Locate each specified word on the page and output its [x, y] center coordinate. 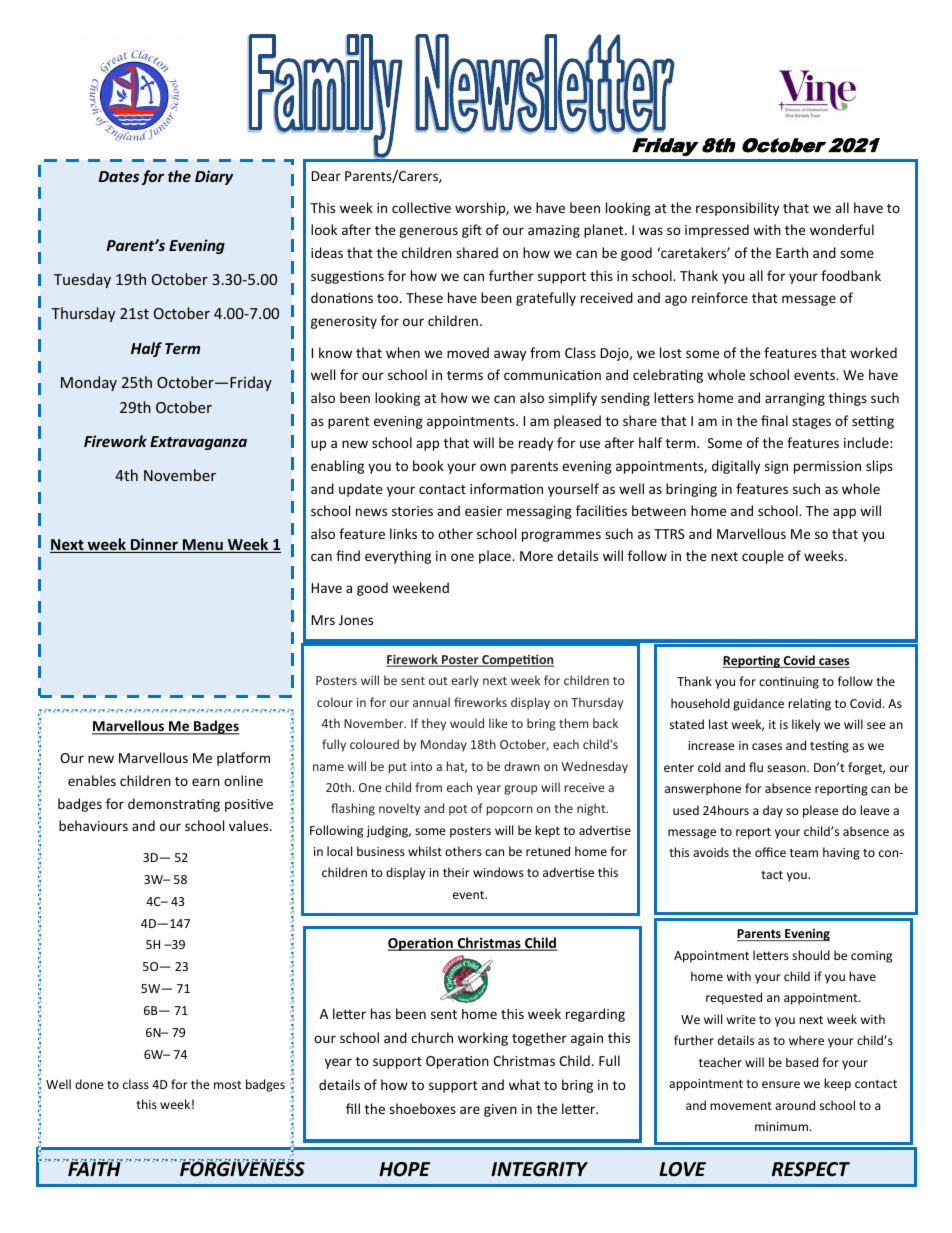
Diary [214, 177]
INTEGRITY [539, 1169]
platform [243, 759]
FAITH [94, 1168]
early [465, 681]
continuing [789, 683]
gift [472, 231]
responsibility [737, 209]
